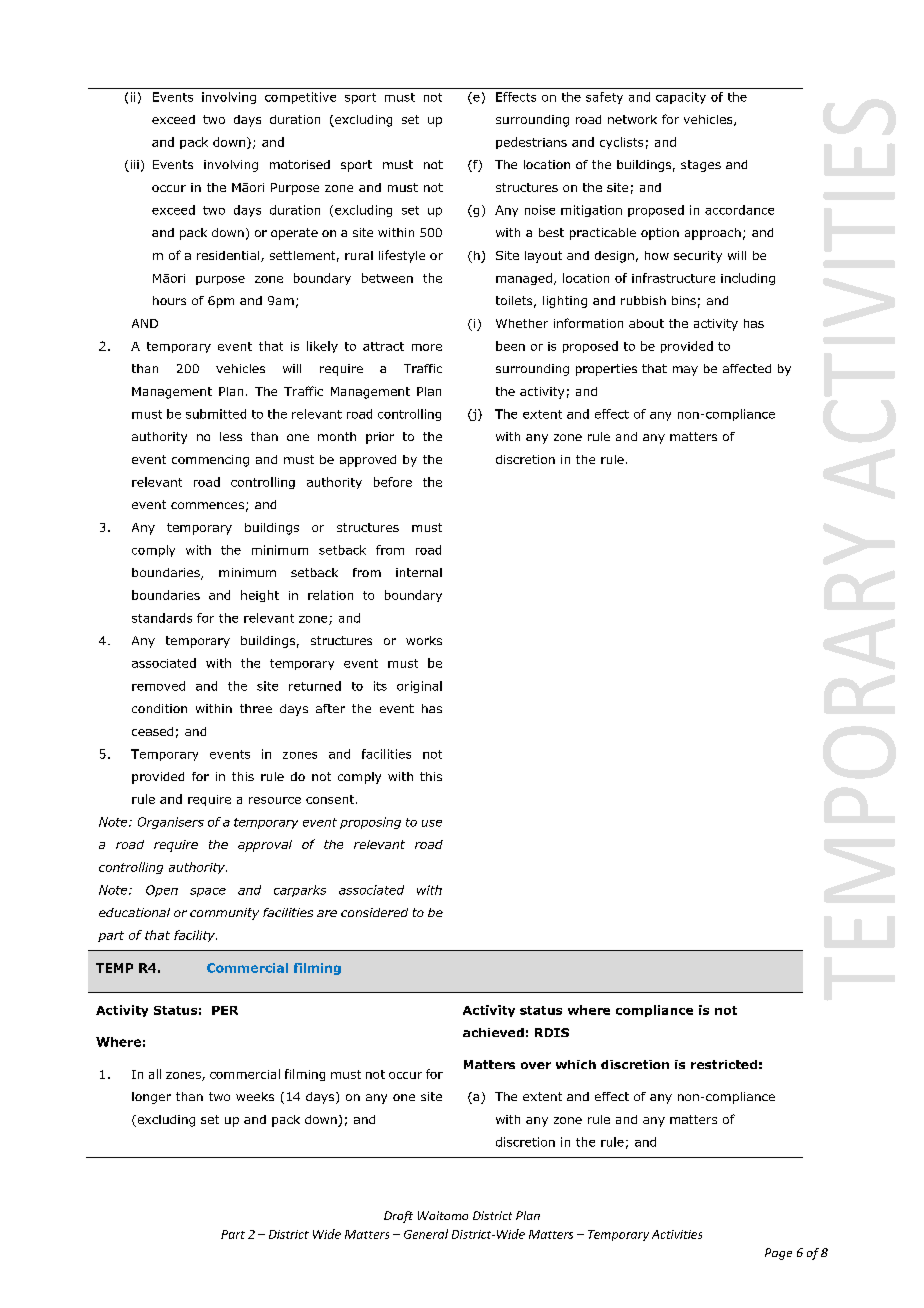 The image size is (924, 1308). Describe the element at coordinates (426, 1234) in the screenshot. I see `General` at that location.
